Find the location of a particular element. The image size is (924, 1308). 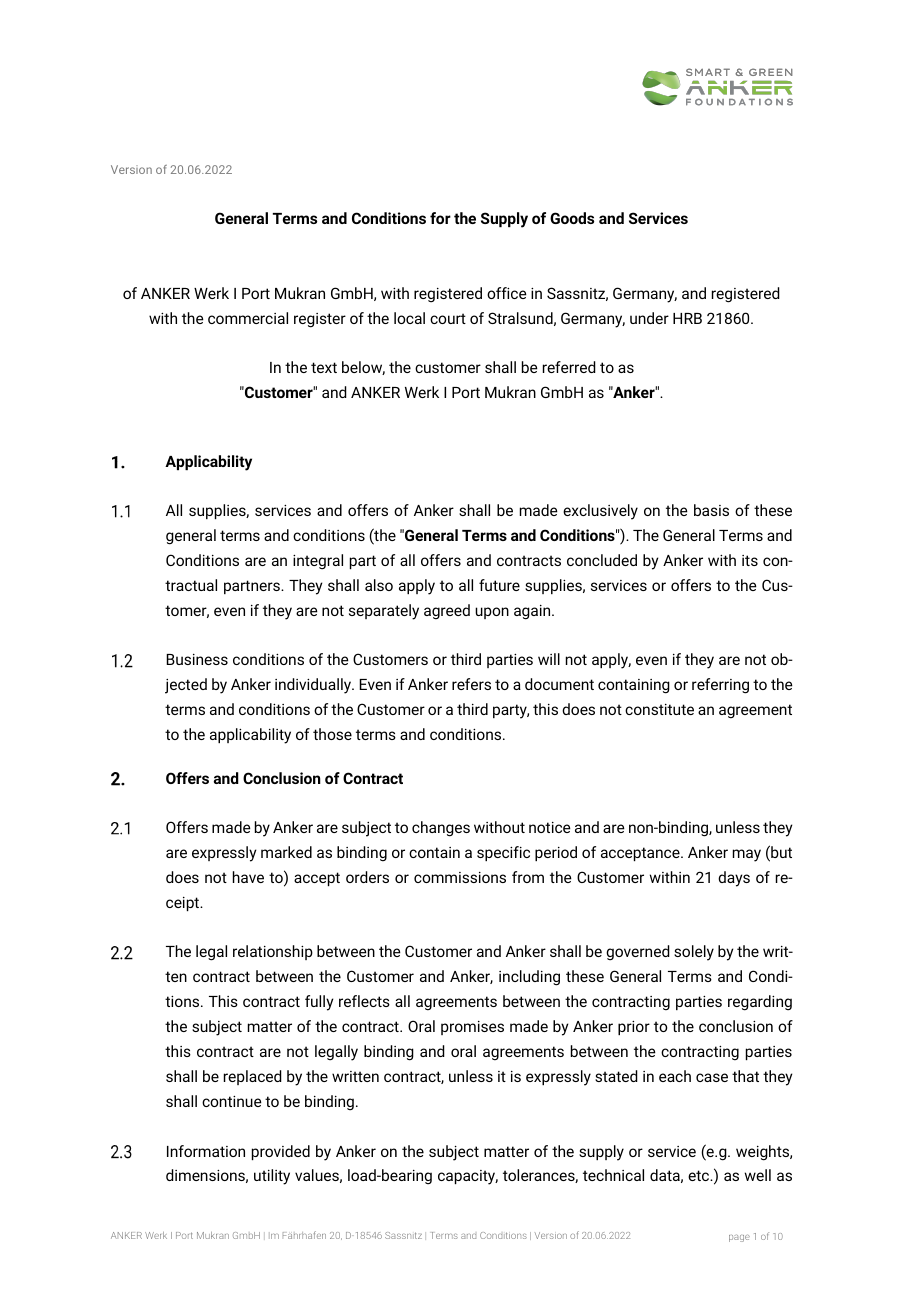

basis is located at coordinates (711, 510).
